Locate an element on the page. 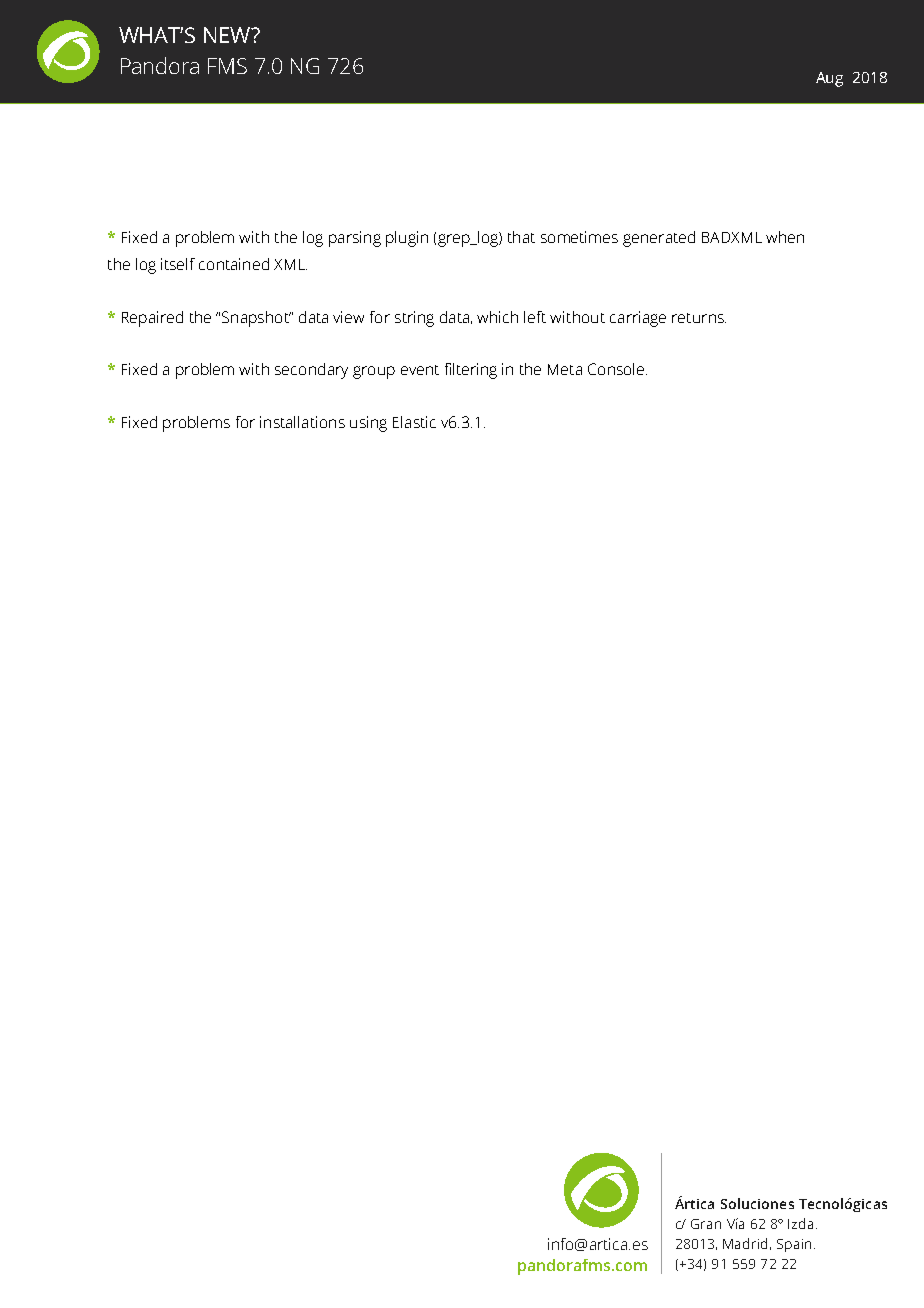  Aug is located at coordinates (829, 79).
